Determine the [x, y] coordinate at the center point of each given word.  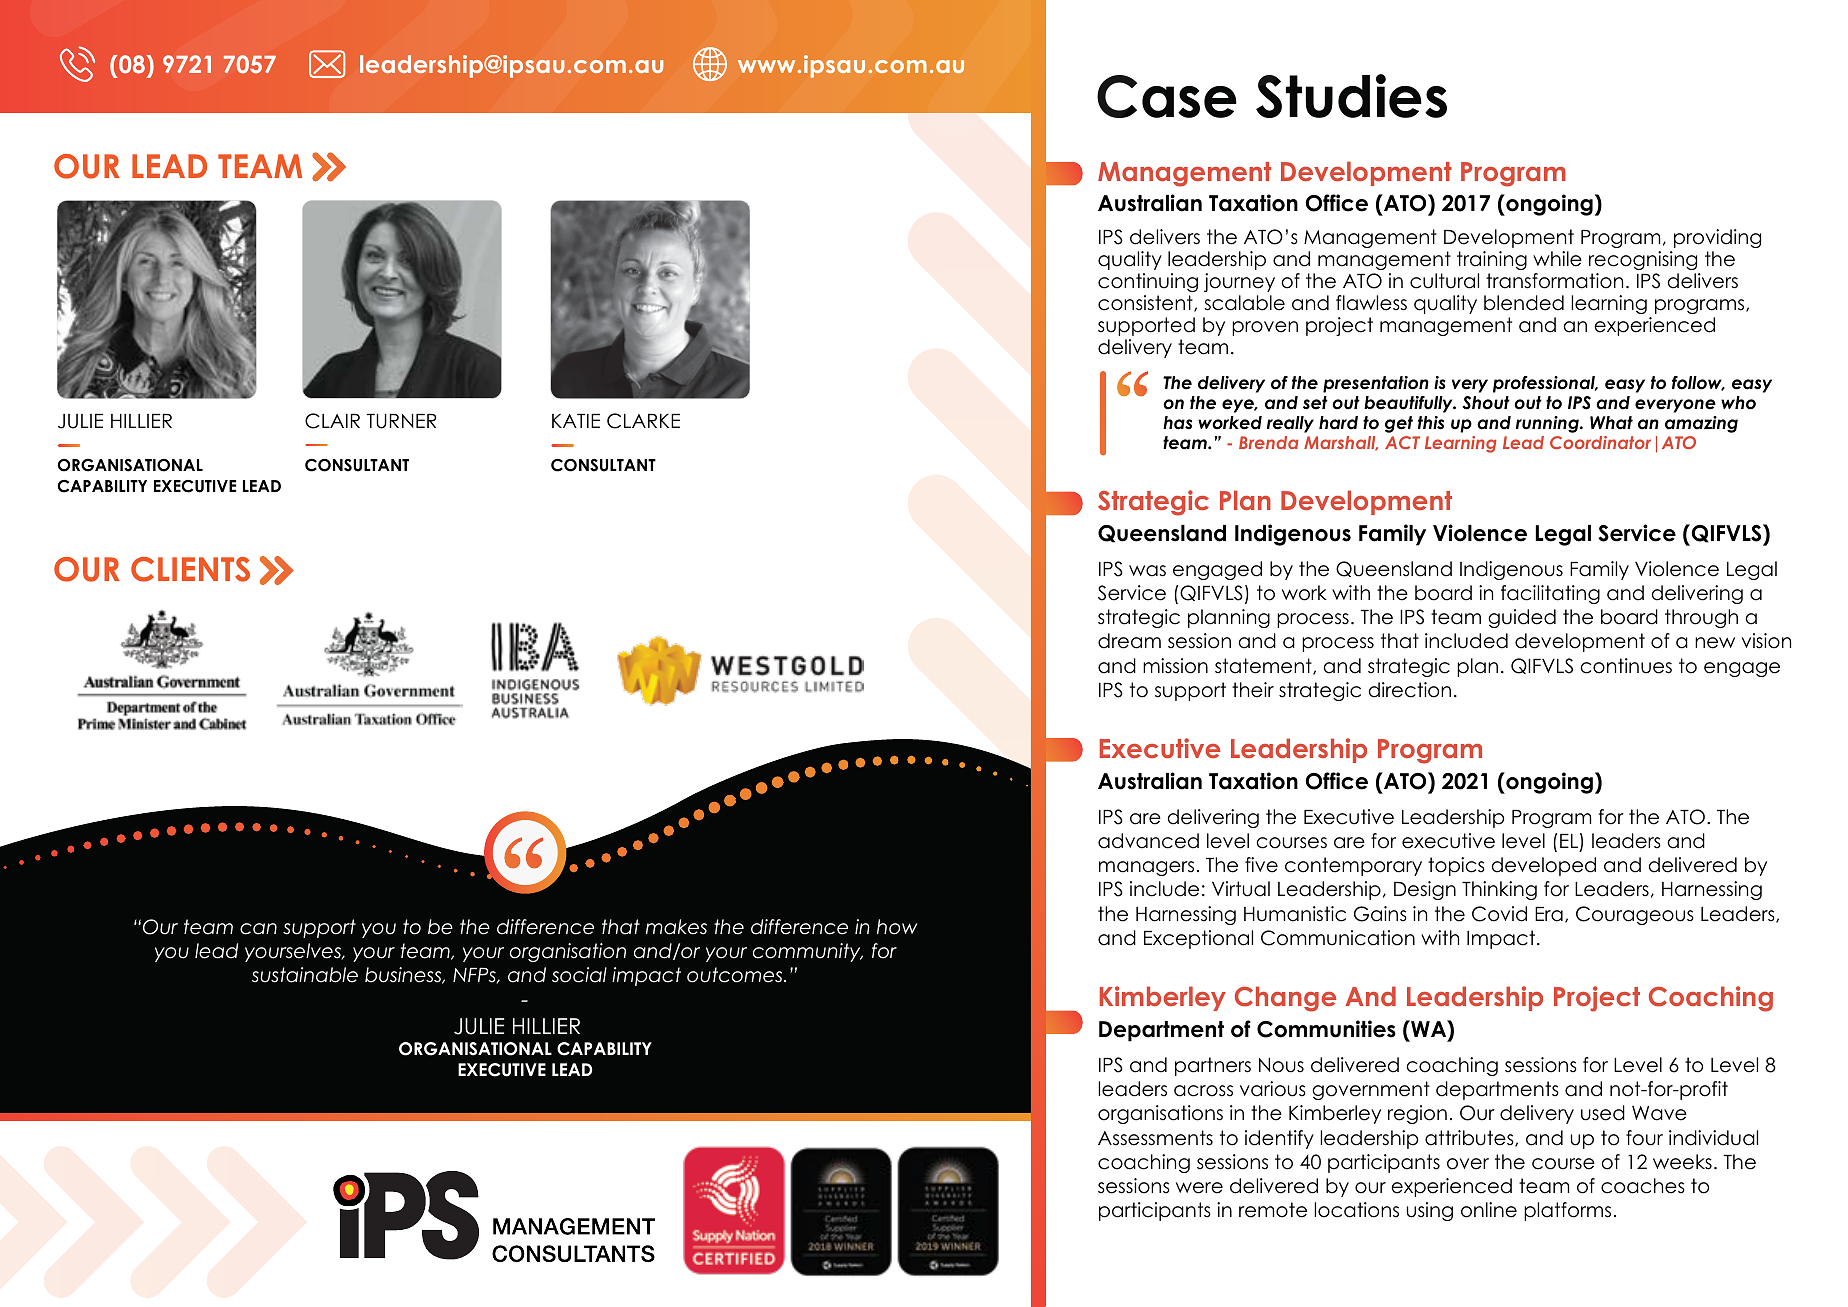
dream [1129, 641]
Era [1549, 914]
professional [1545, 384]
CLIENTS [190, 569]
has [1177, 423]
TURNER [402, 421]
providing [1717, 238]
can [258, 929]
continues [1626, 666]
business [404, 975]
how [897, 927]
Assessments [1155, 1138]
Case [1167, 96]
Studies [1351, 96]
